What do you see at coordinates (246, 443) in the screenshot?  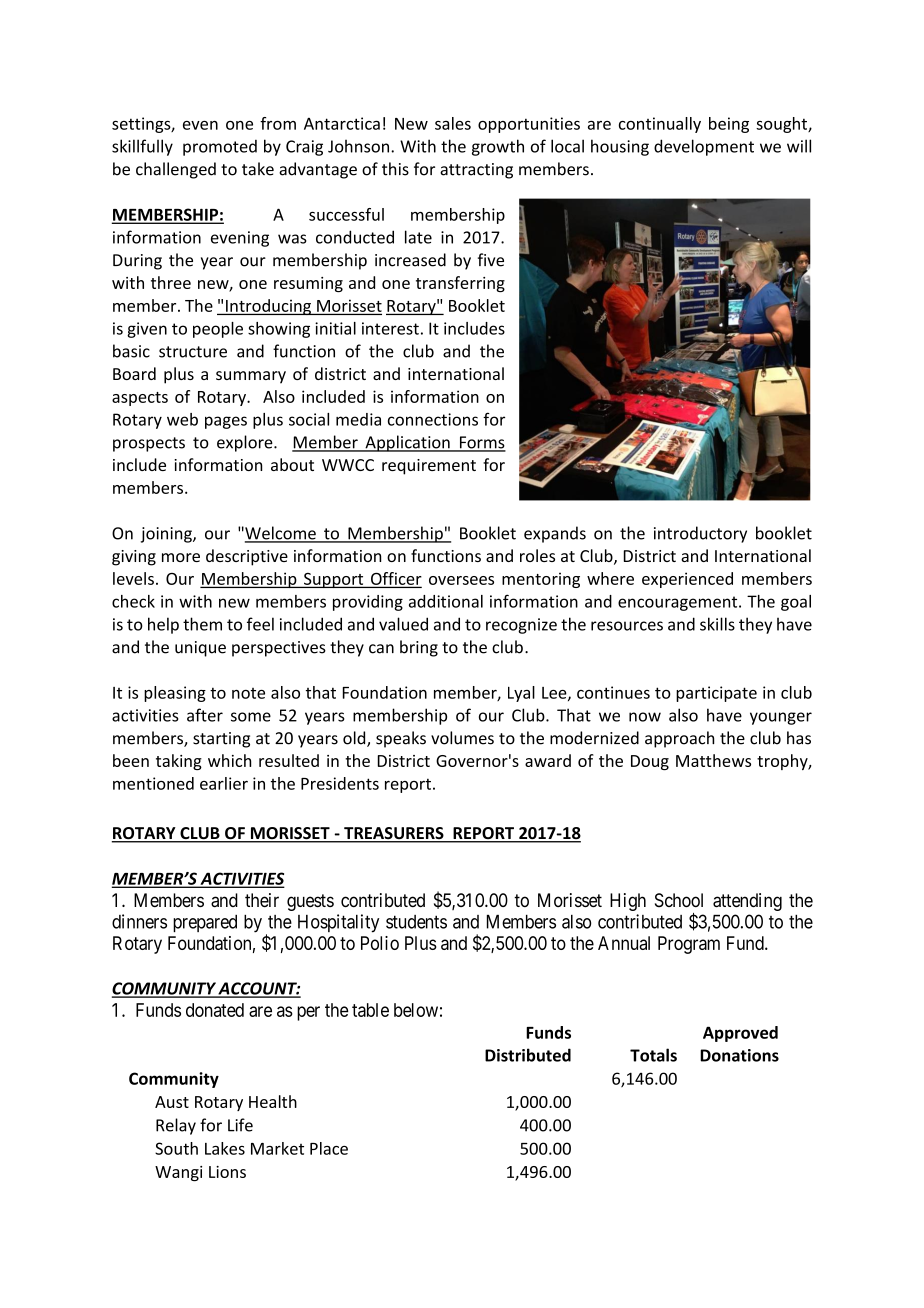 I see `explore` at bounding box center [246, 443].
